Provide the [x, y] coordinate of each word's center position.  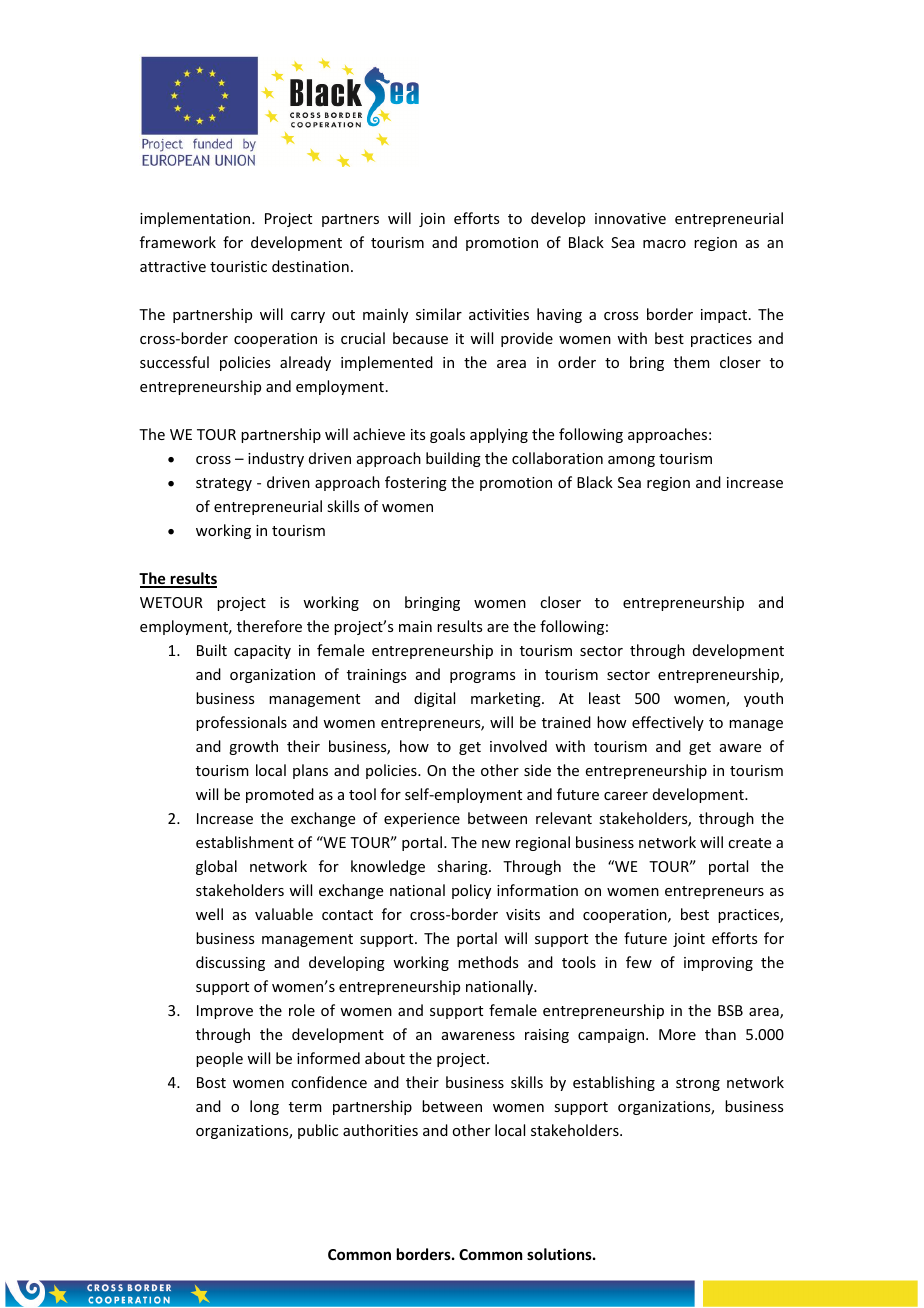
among [631, 461]
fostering [416, 483]
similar [439, 314]
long [264, 1107]
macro [664, 244]
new [496, 844]
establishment [245, 842]
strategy [224, 484]
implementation [196, 219]
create [749, 843]
